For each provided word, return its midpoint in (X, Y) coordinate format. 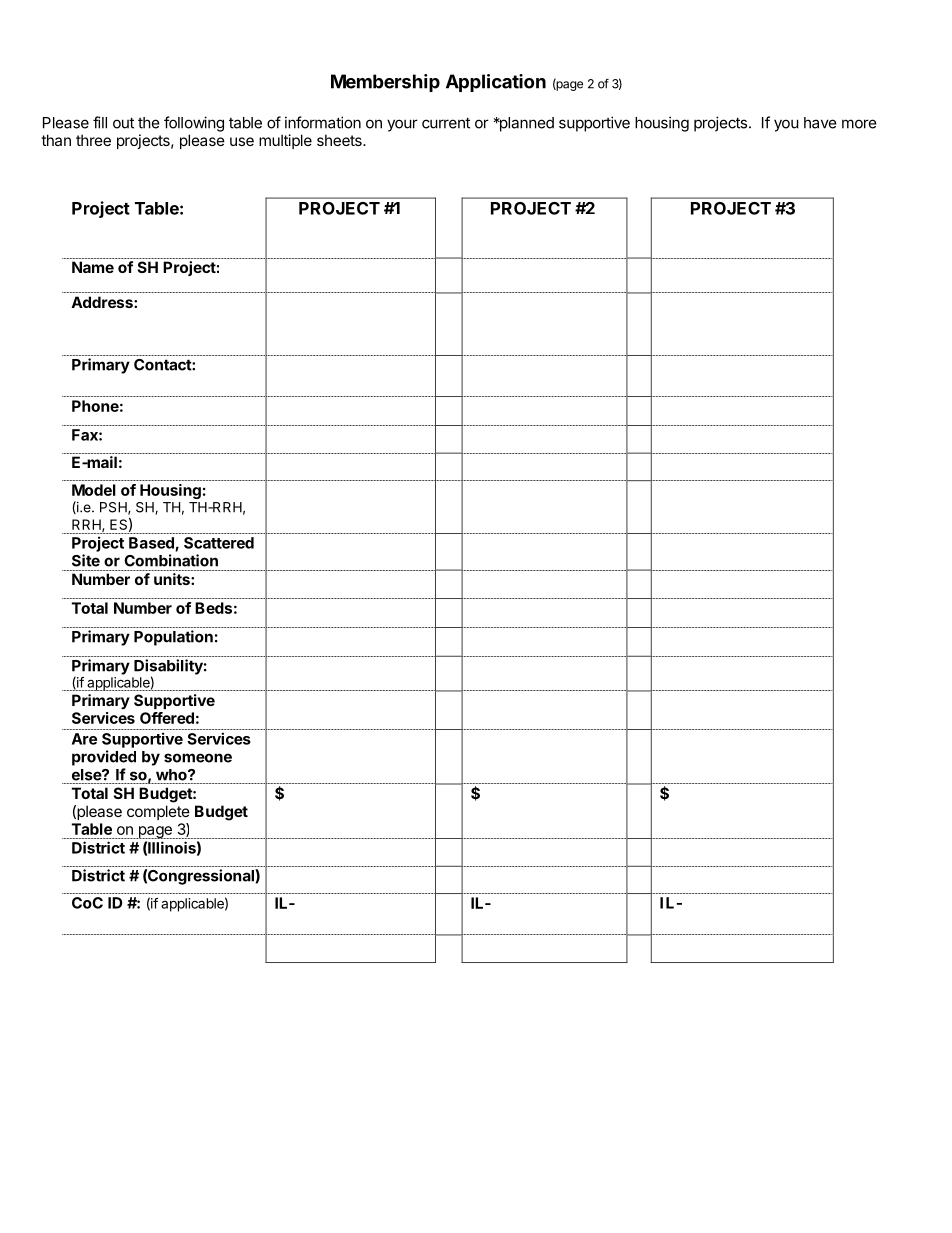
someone (198, 758)
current (446, 123)
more (859, 124)
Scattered (219, 543)
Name (93, 267)
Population (173, 638)
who (172, 775)
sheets (340, 140)
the (149, 123)
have (820, 123)
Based (152, 544)
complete (158, 812)
